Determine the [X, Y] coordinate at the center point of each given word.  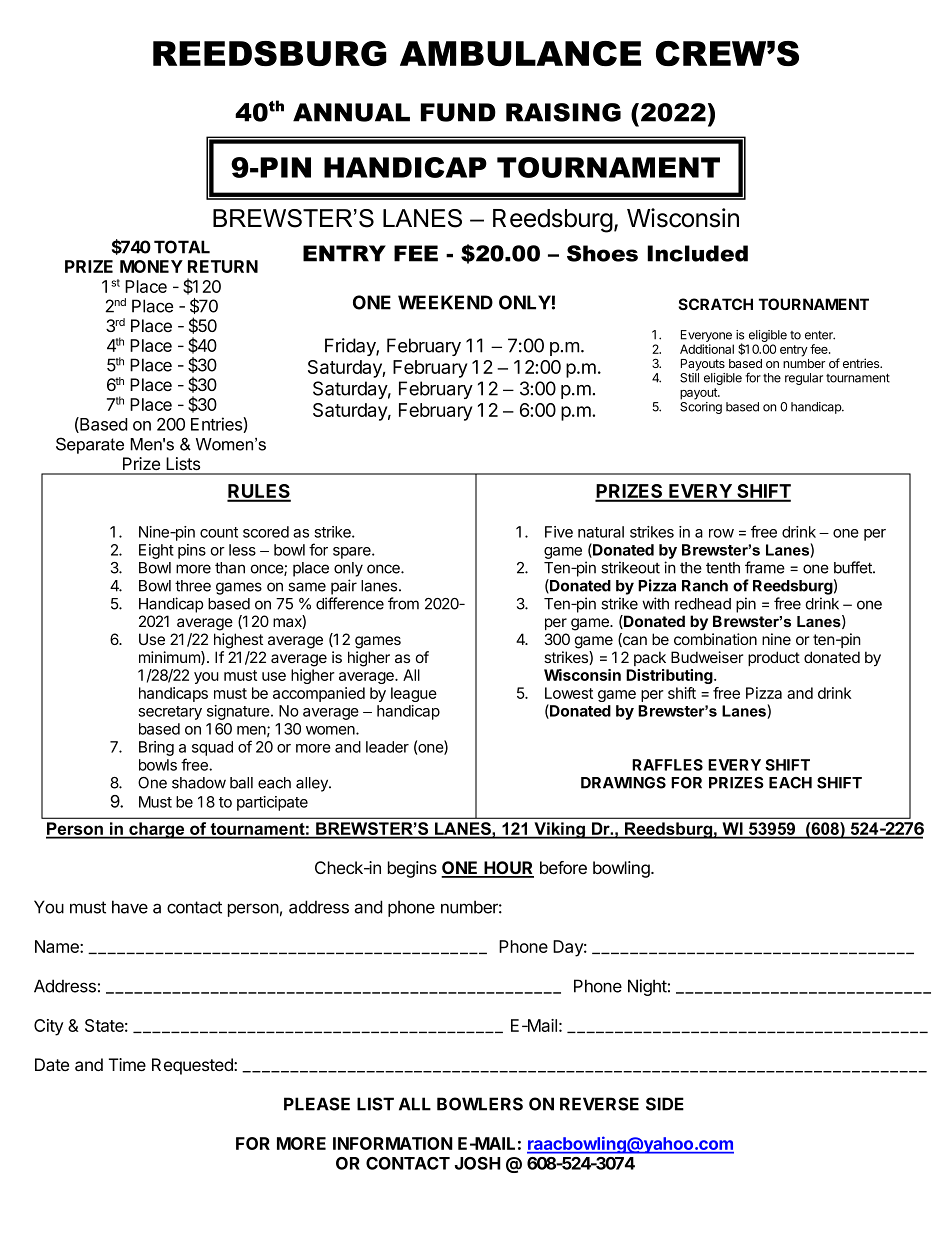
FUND [458, 112]
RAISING [563, 112]
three [193, 586]
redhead [703, 604]
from [403, 603]
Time [127, 1064]
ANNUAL [351, 112]
